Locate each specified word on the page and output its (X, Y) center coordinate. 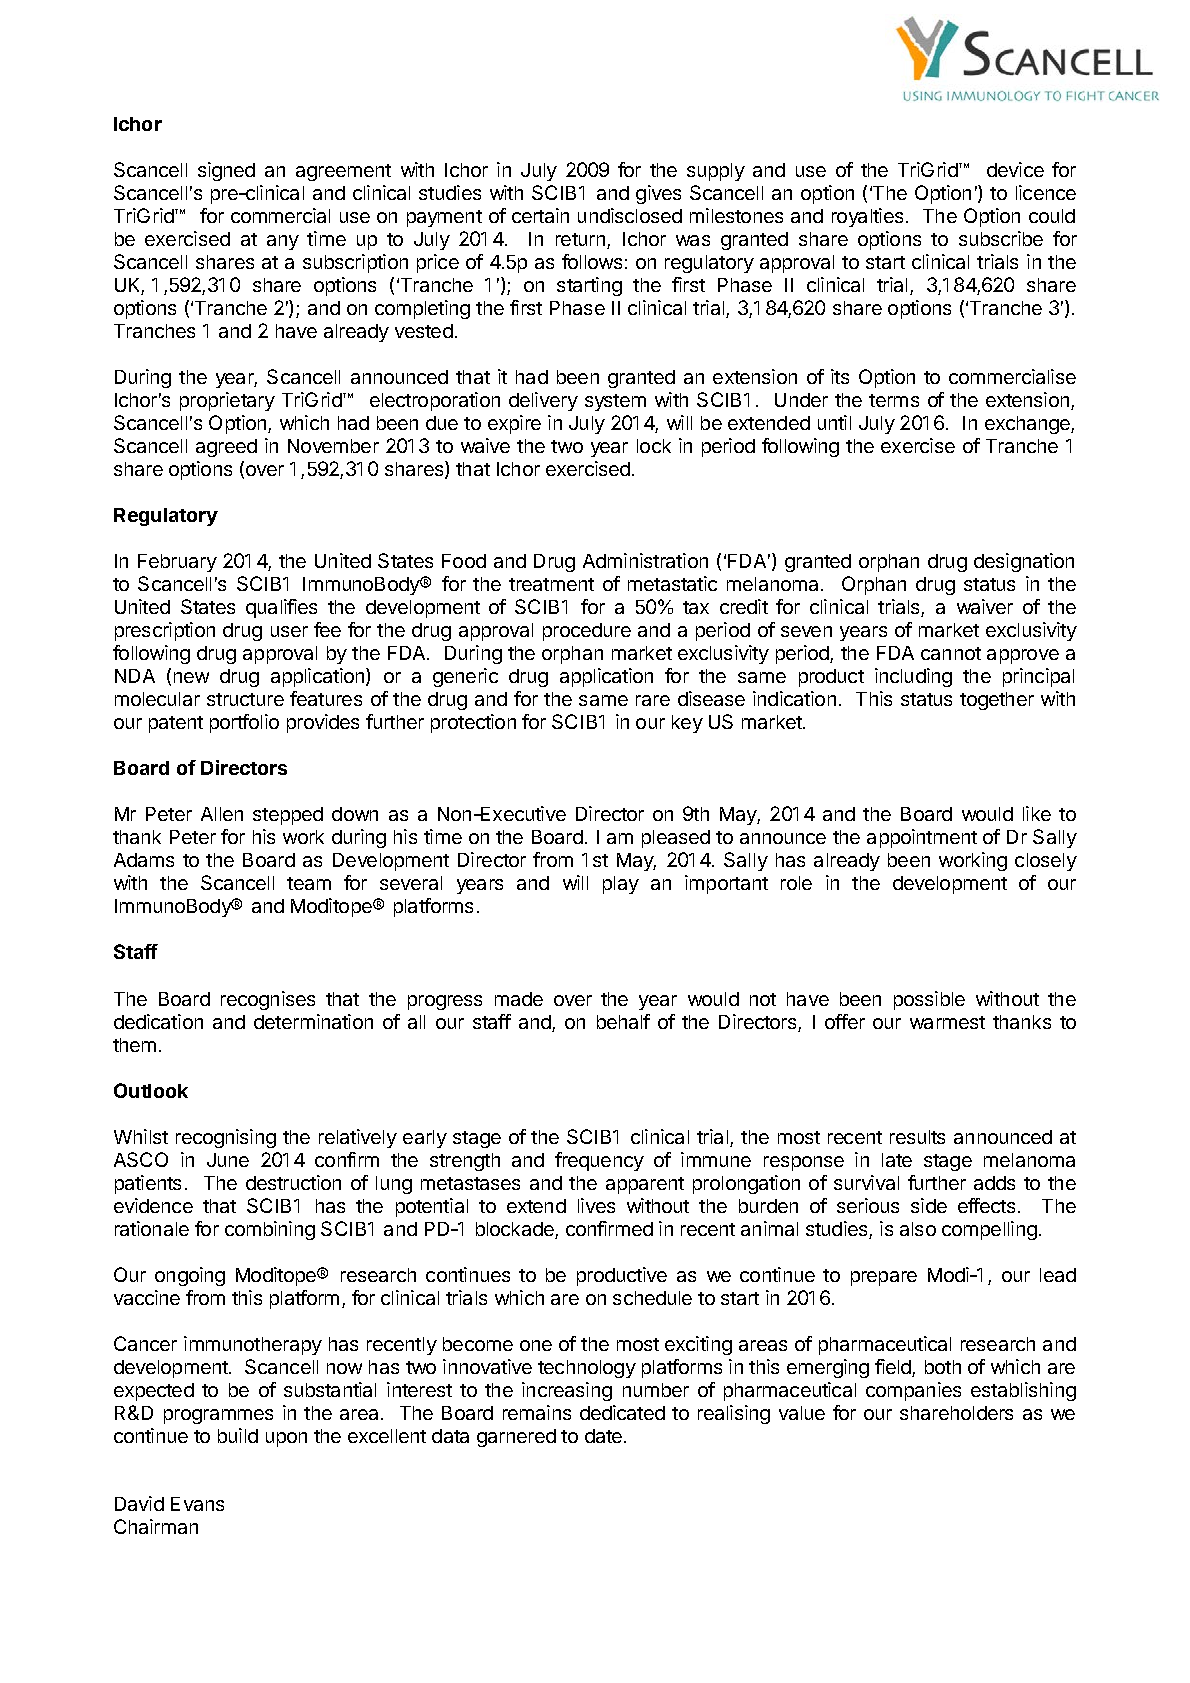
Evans (197, 1504)
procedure (587, 632)
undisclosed (630, 215)
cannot (951, 653)
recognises (268, 1000)
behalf (623, 1021)
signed (226, 171)
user (289, 631)
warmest (947, 1022)
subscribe (1001, 238)
